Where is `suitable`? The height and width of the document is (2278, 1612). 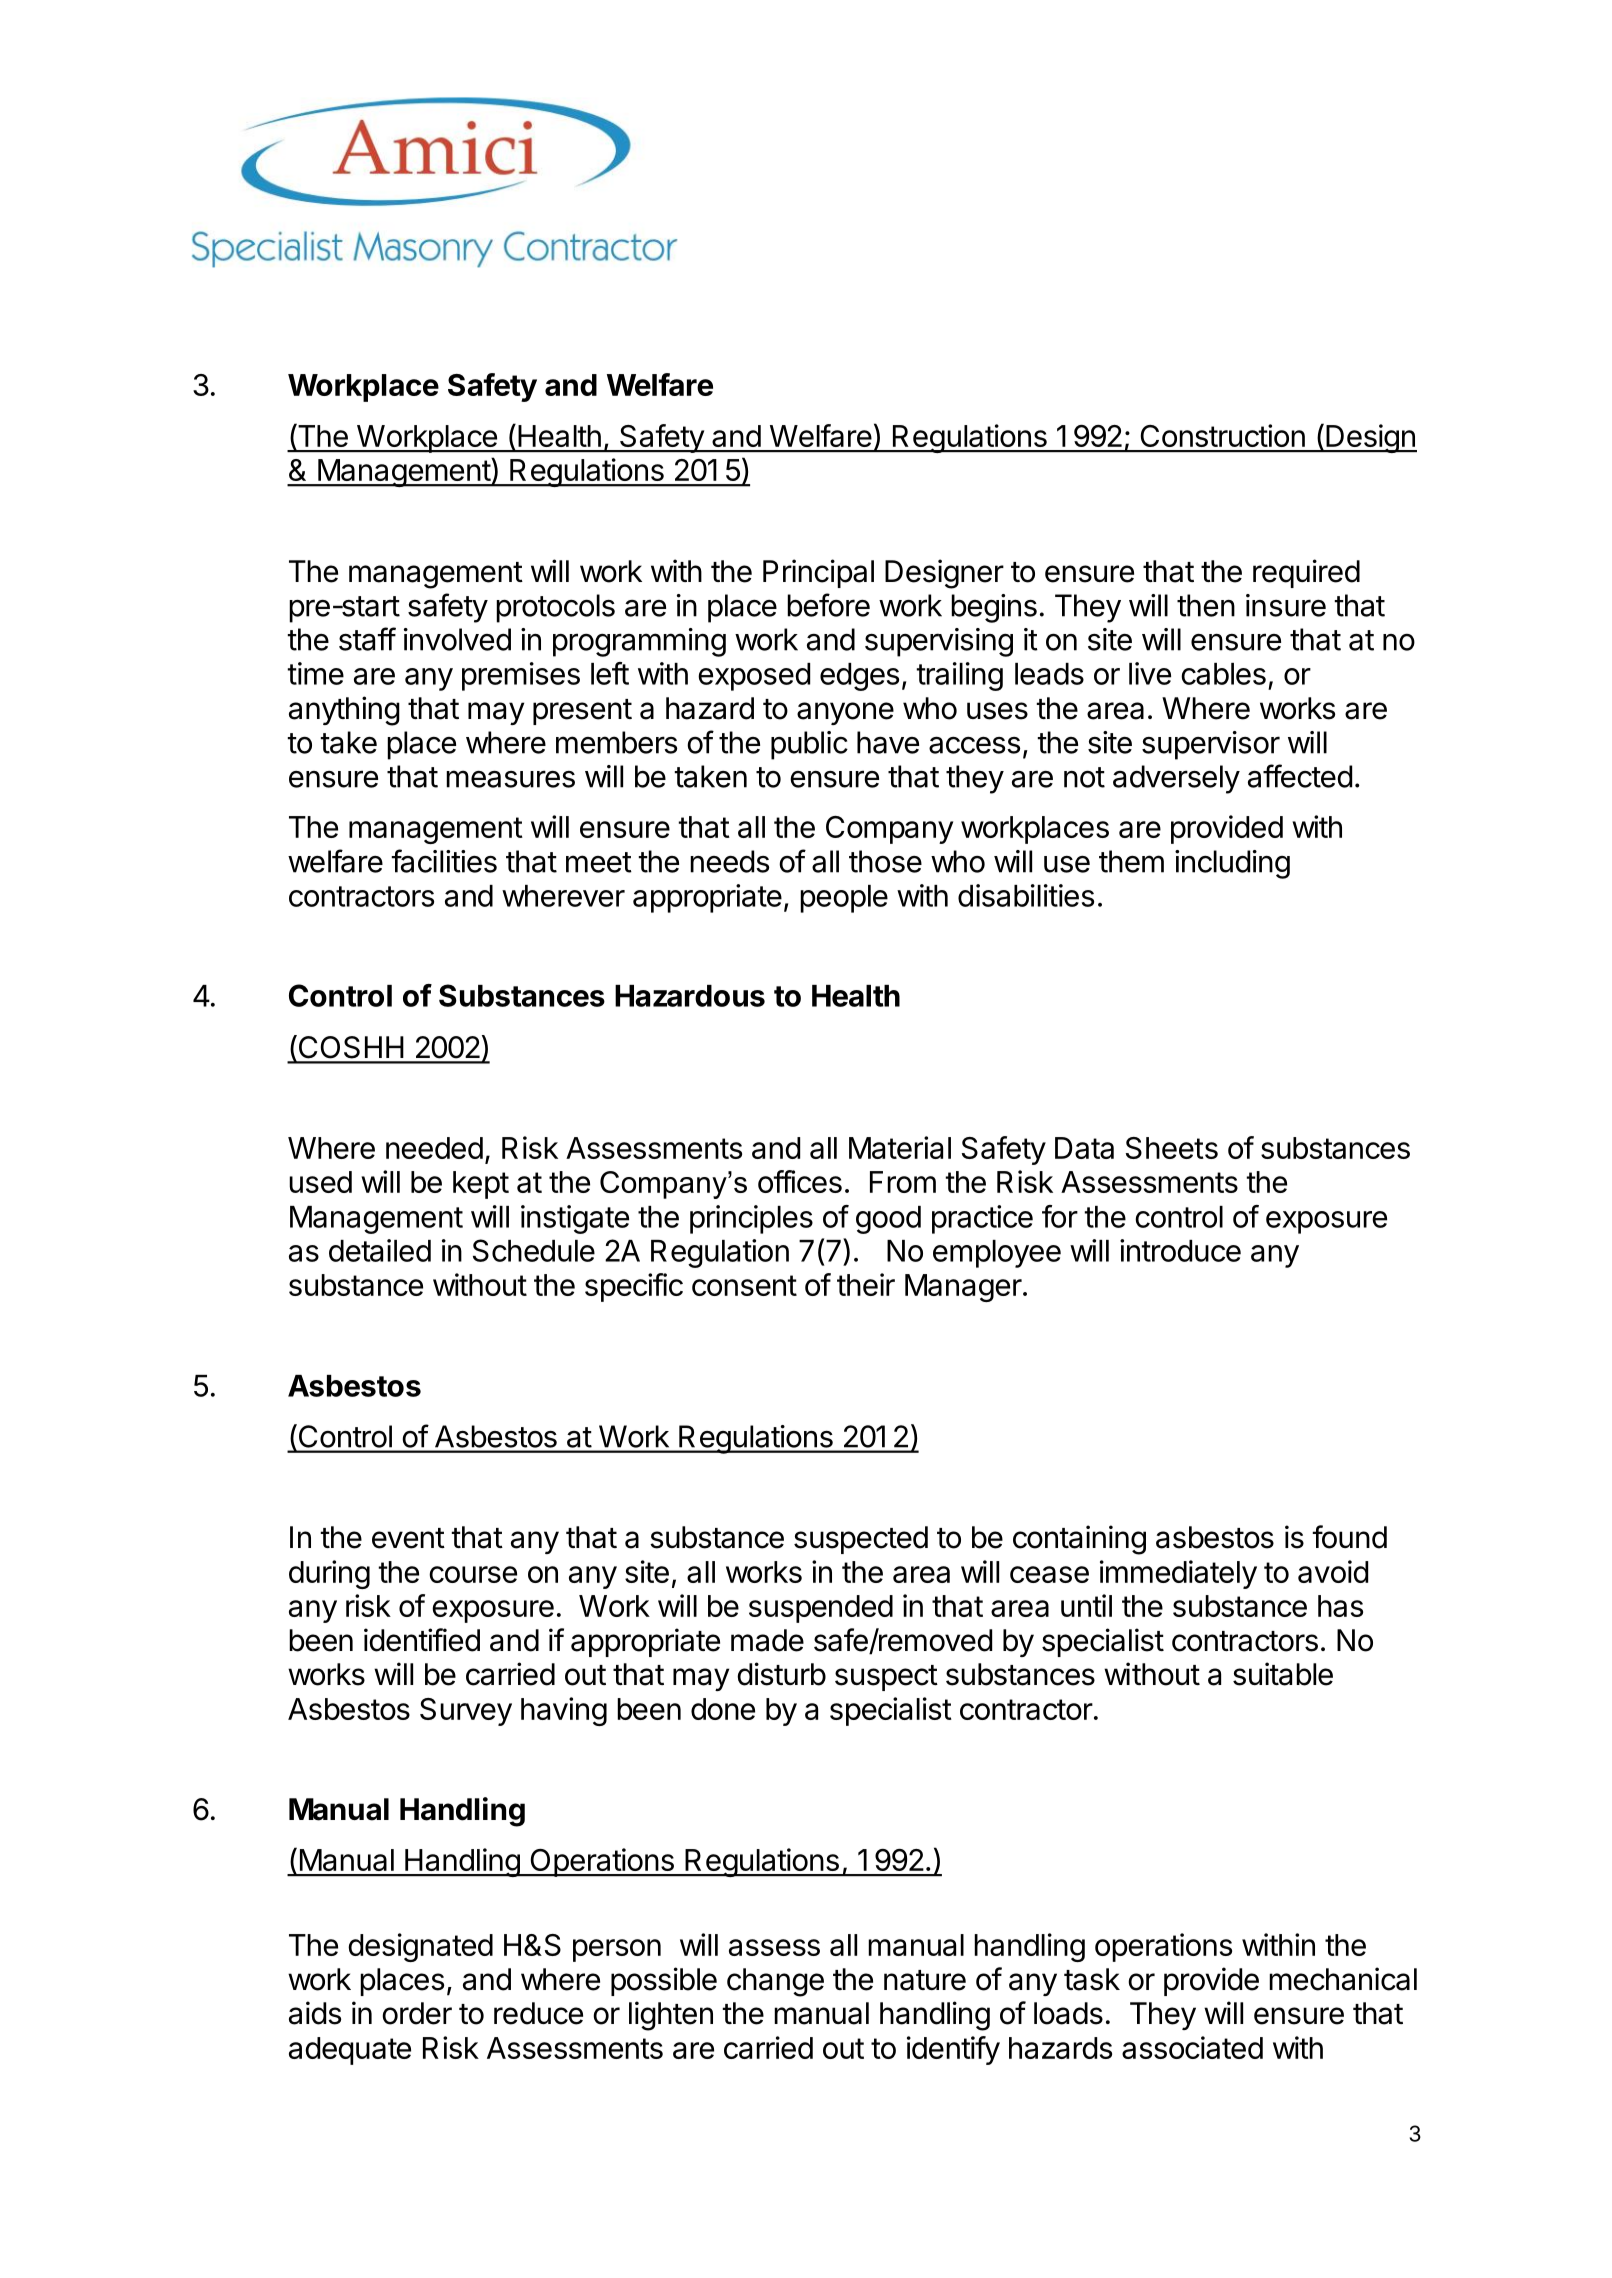 suitable is located at coordinates (1283, 1674).
